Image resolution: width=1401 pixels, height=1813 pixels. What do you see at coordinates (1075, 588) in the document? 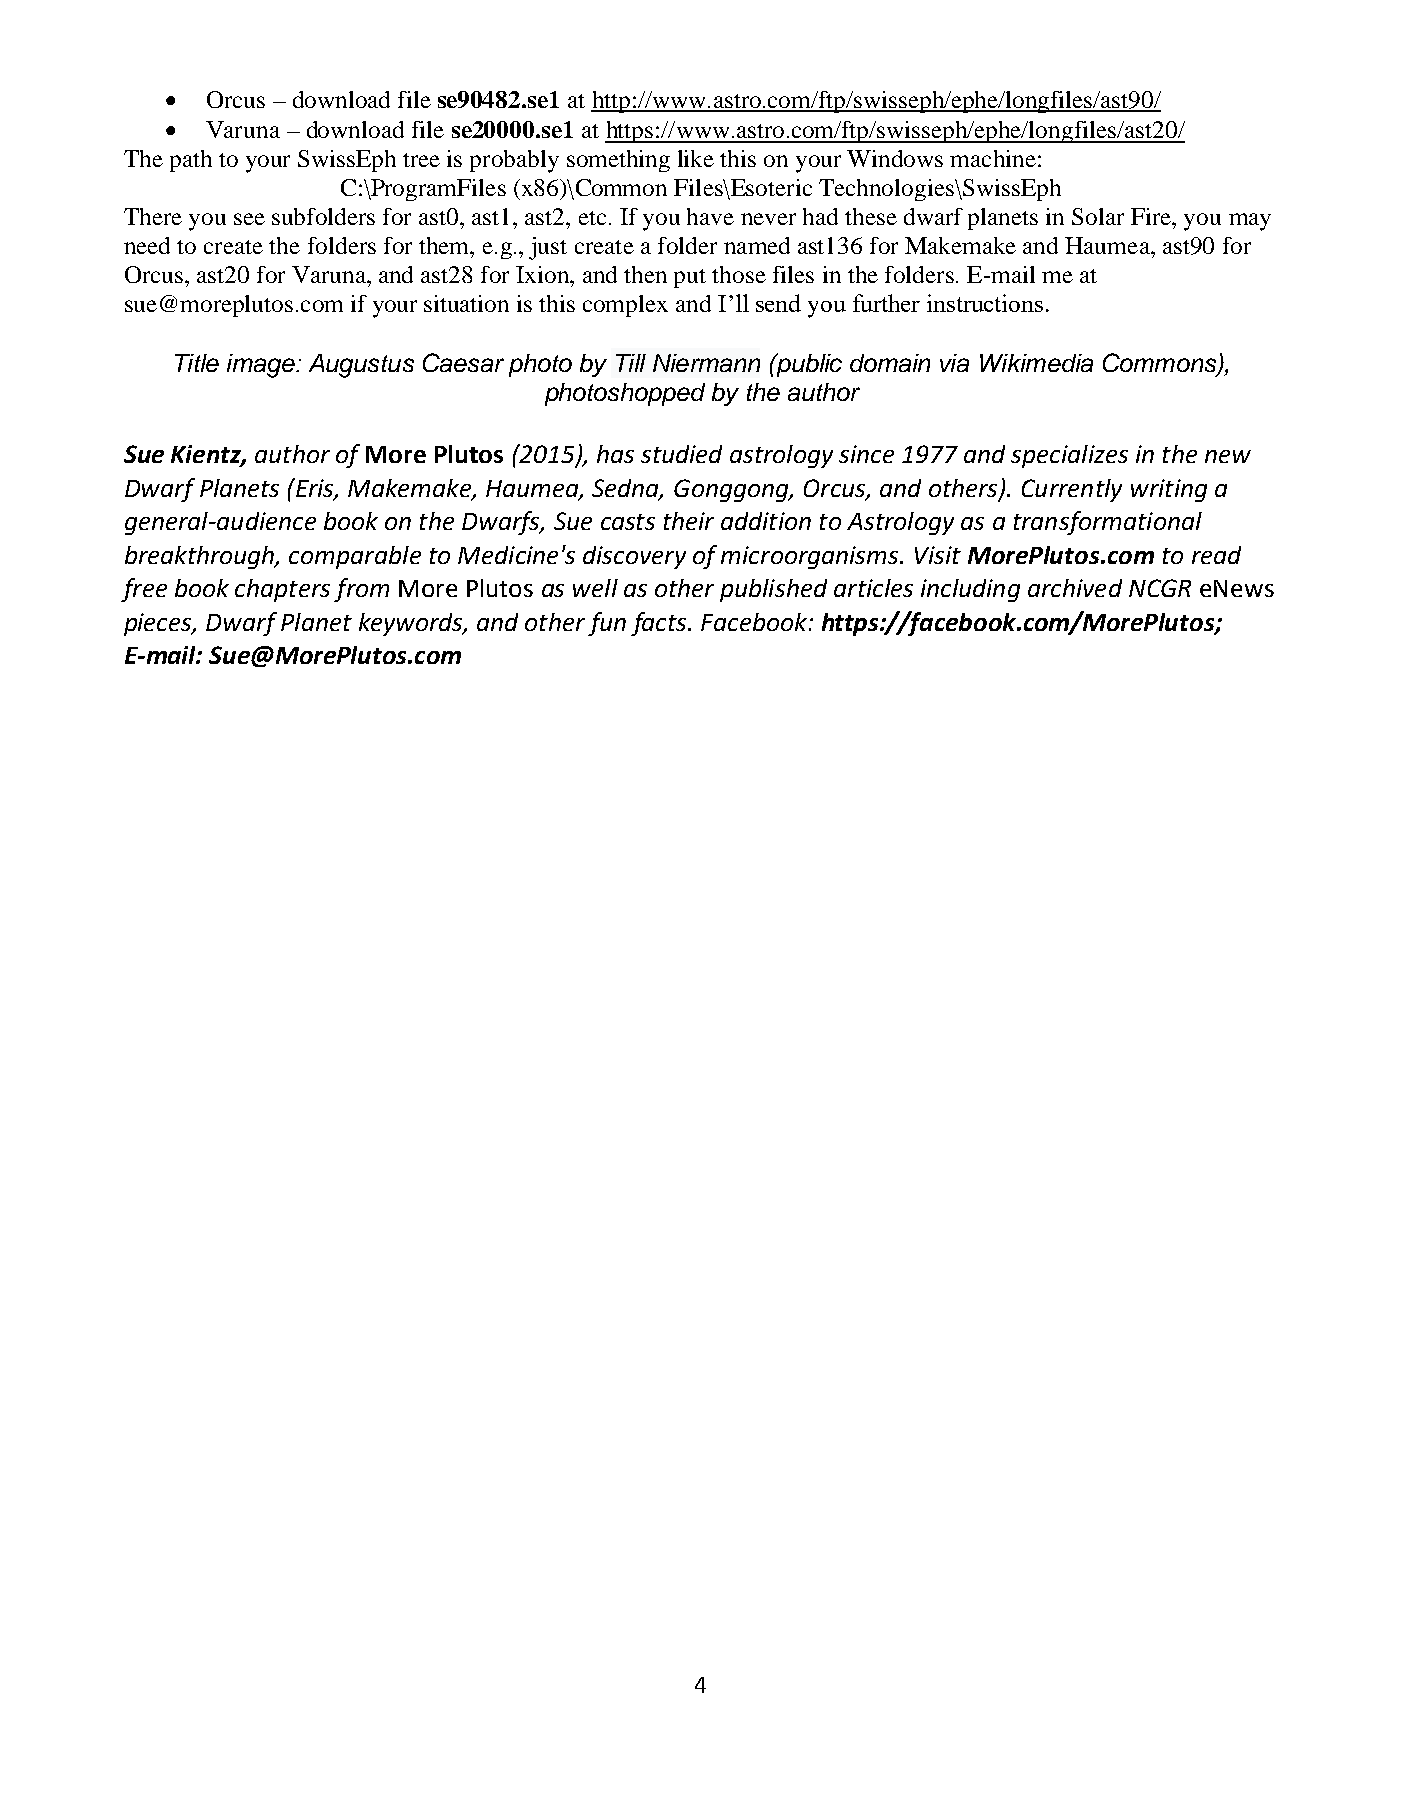
I see `archived` at bounding box center [1075, 588].
